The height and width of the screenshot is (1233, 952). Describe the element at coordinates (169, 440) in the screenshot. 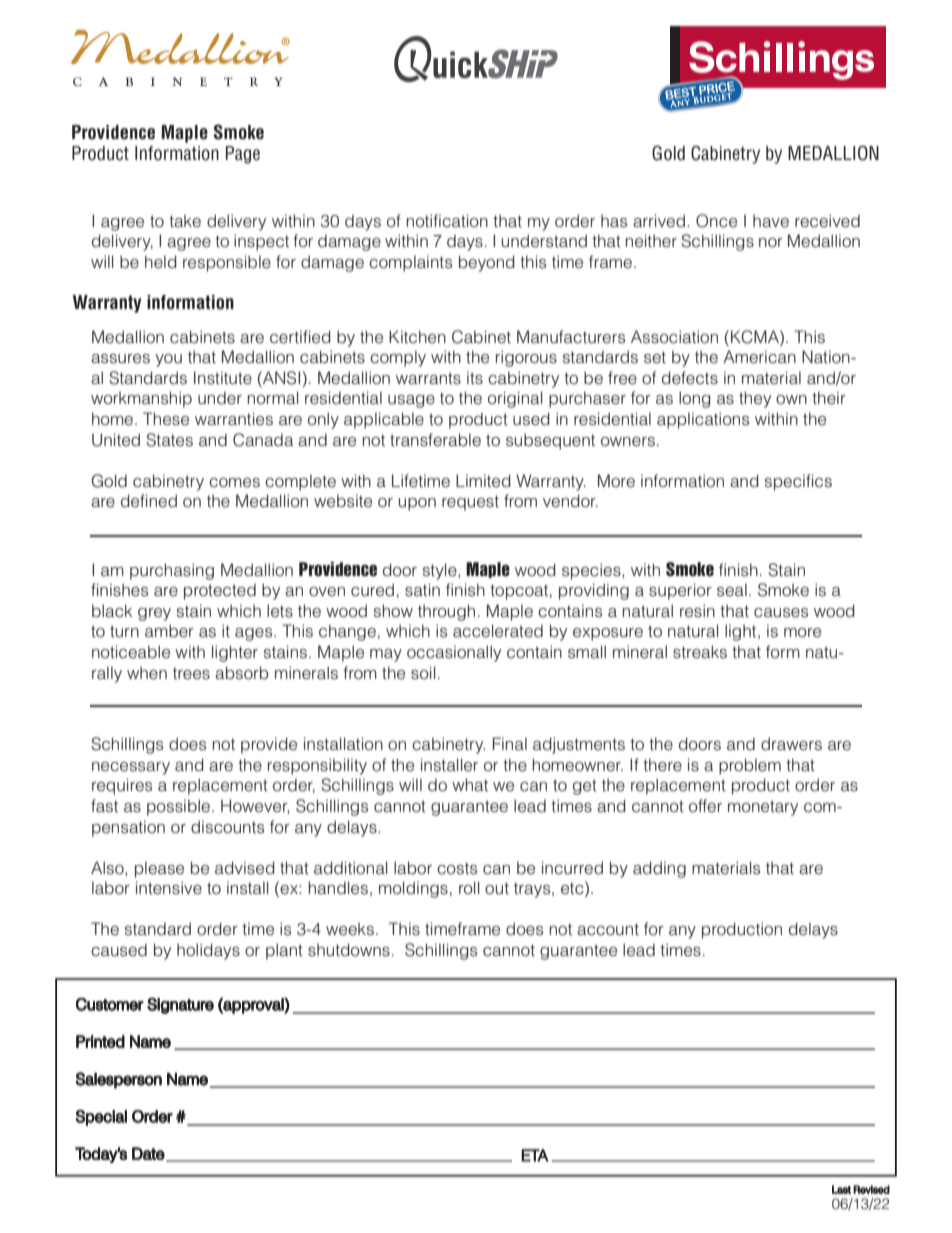

I see `States` at that location.
